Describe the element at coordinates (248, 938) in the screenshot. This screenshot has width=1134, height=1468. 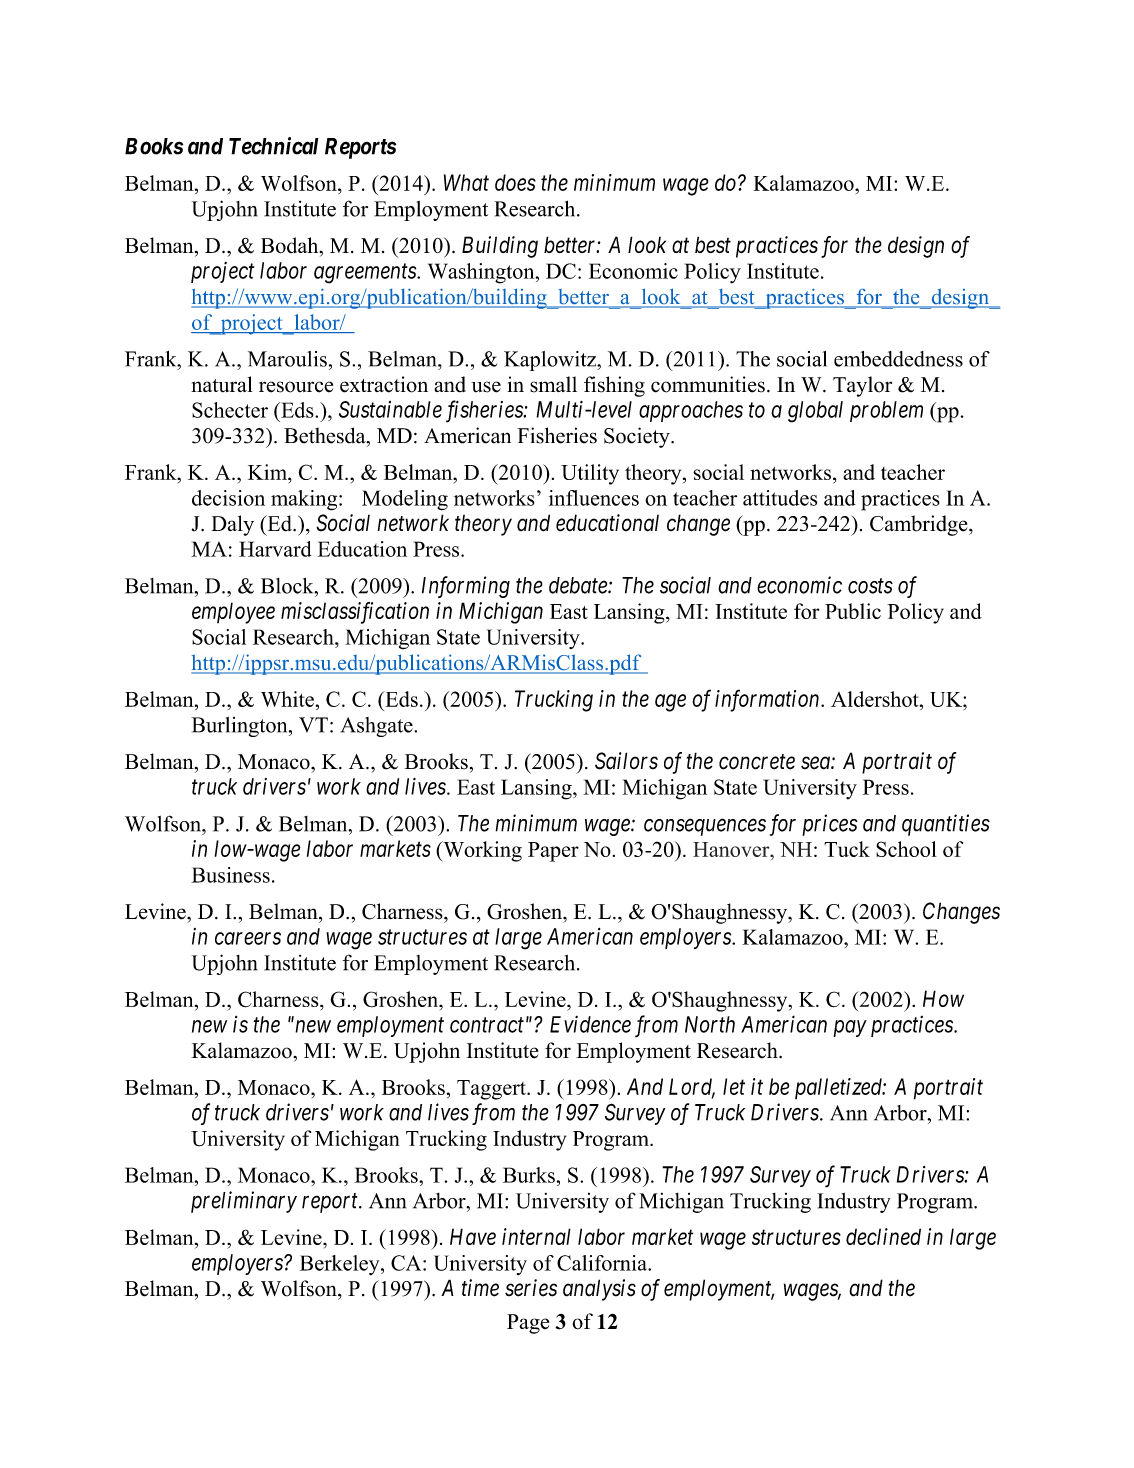
I see `careers` at that location.
